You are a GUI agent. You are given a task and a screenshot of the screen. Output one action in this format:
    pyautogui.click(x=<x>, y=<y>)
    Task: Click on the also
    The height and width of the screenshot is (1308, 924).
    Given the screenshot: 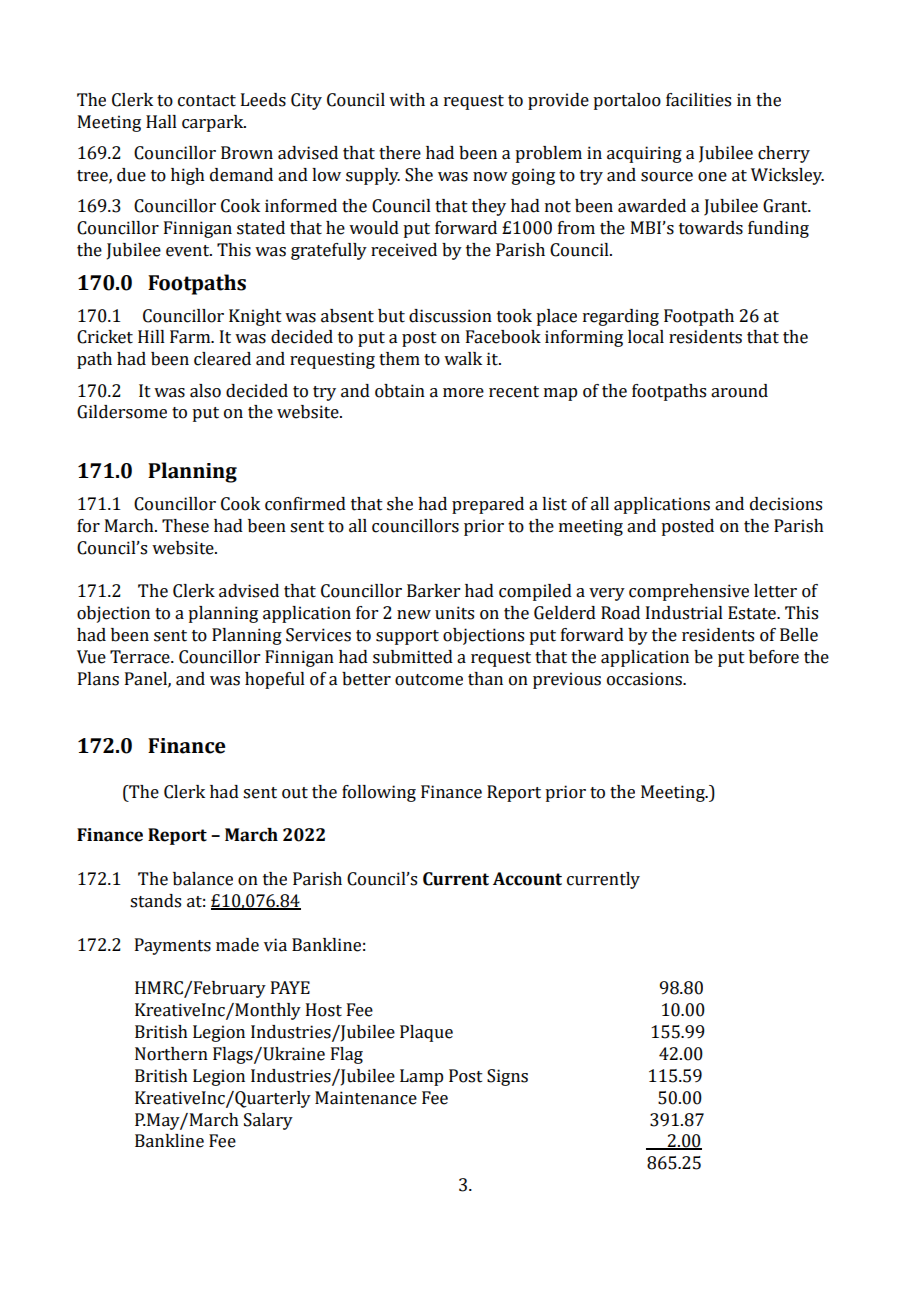 What is the action you would take?
    pyautogui.click(x=205, y=391)
